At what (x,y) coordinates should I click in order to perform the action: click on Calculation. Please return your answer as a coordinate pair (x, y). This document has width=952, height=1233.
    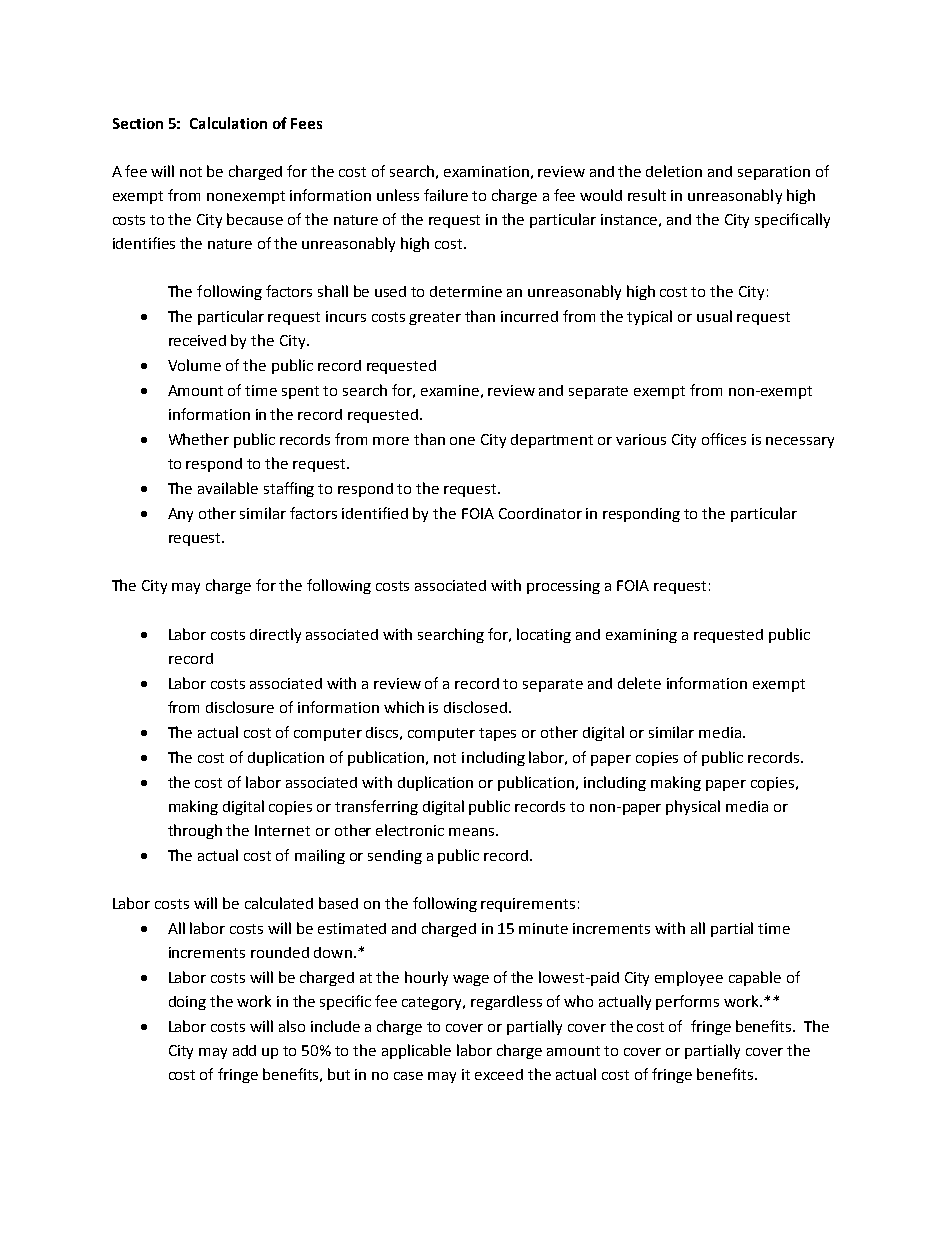
    Looking at the image, I should click on (228, 123).
